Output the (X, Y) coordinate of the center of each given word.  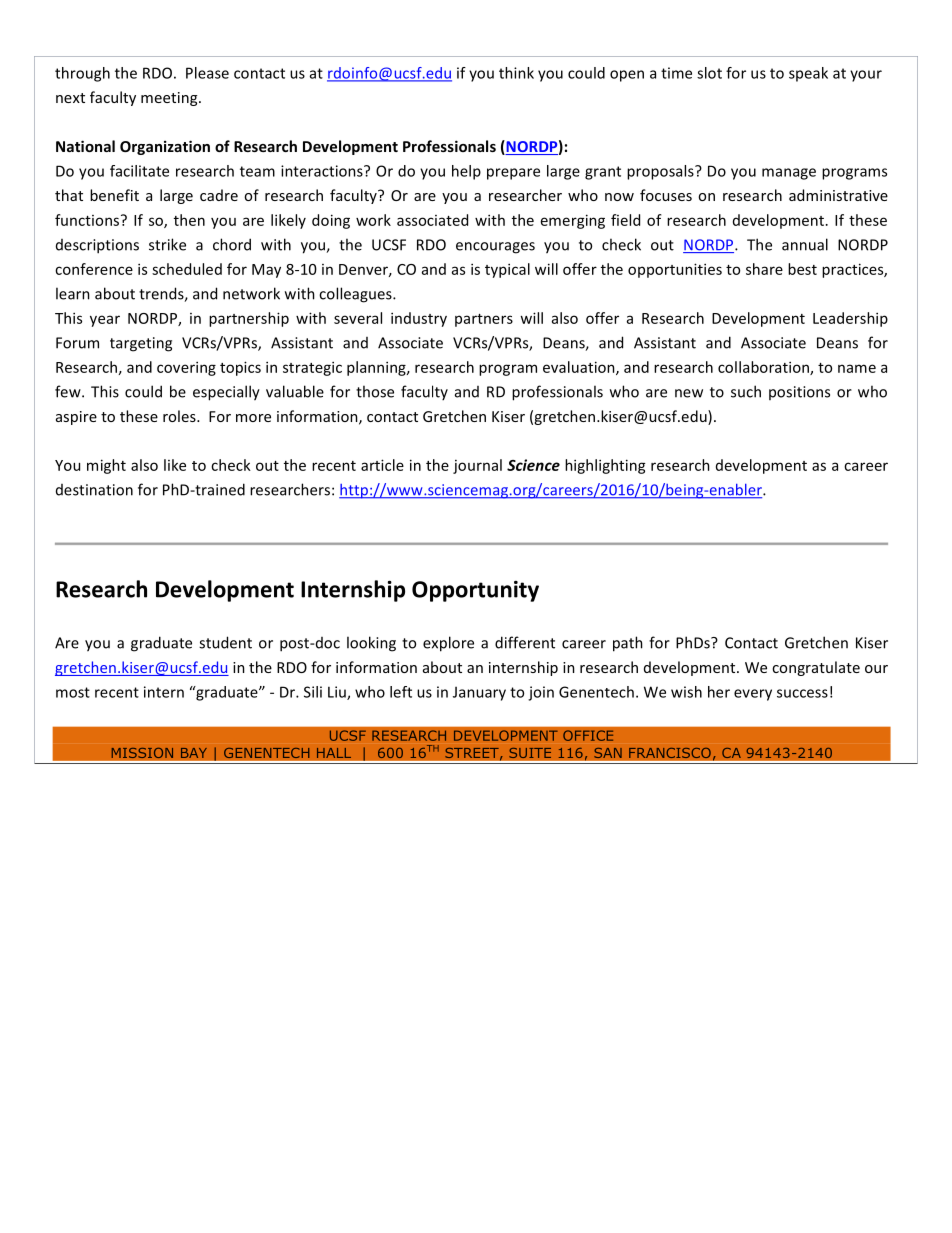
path (628, 644)
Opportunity (475, 591)
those (375, 391)
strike (167, 244)
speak (808, 74)
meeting (170, 99)
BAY (194, 753)
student (225, 642)
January (479, 693)
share (764, 269)
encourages (495, 248)
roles (180, 416)
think (516, 73)
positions (799, 393)
